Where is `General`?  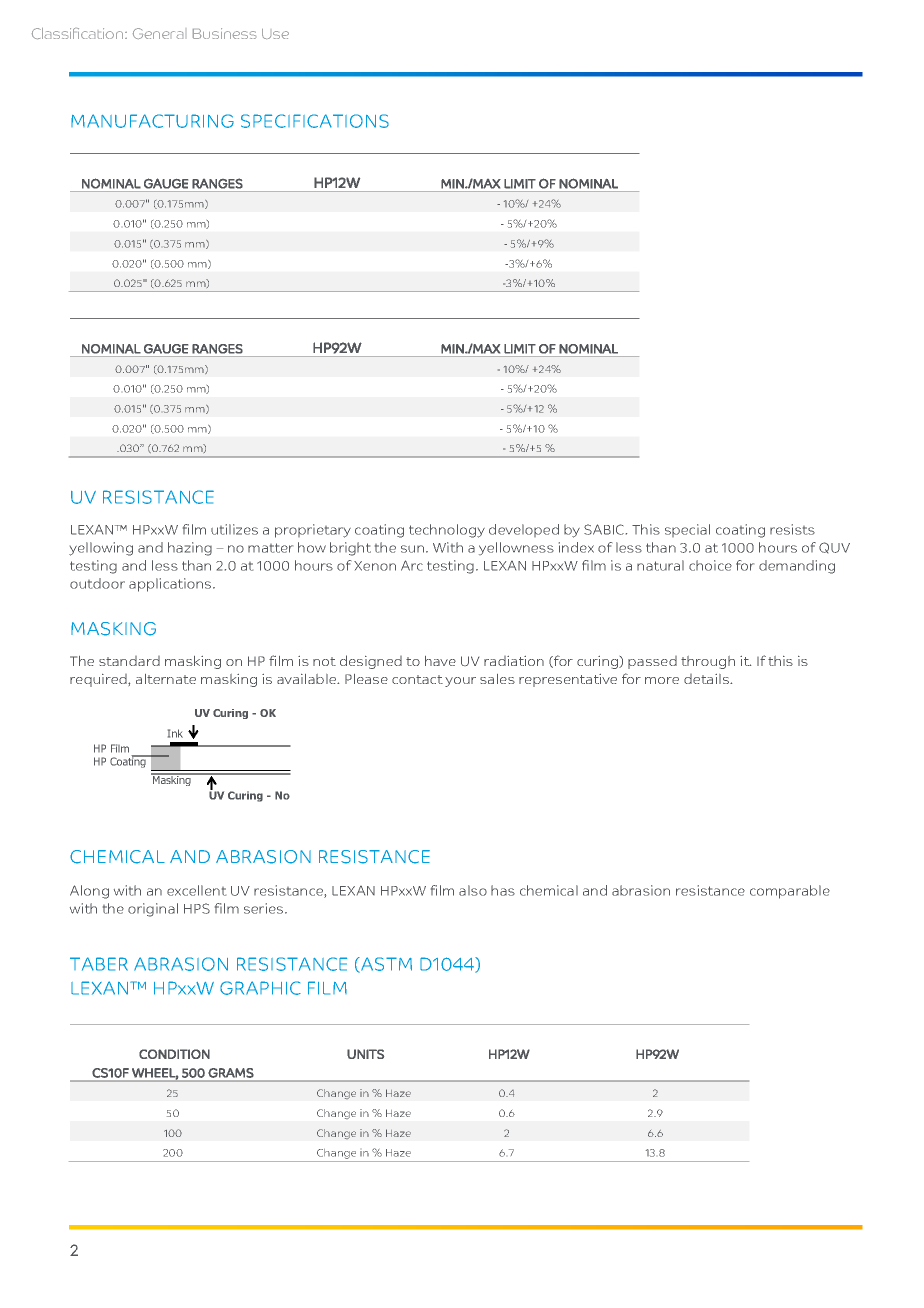 General is located at coordinates (158, 33).
